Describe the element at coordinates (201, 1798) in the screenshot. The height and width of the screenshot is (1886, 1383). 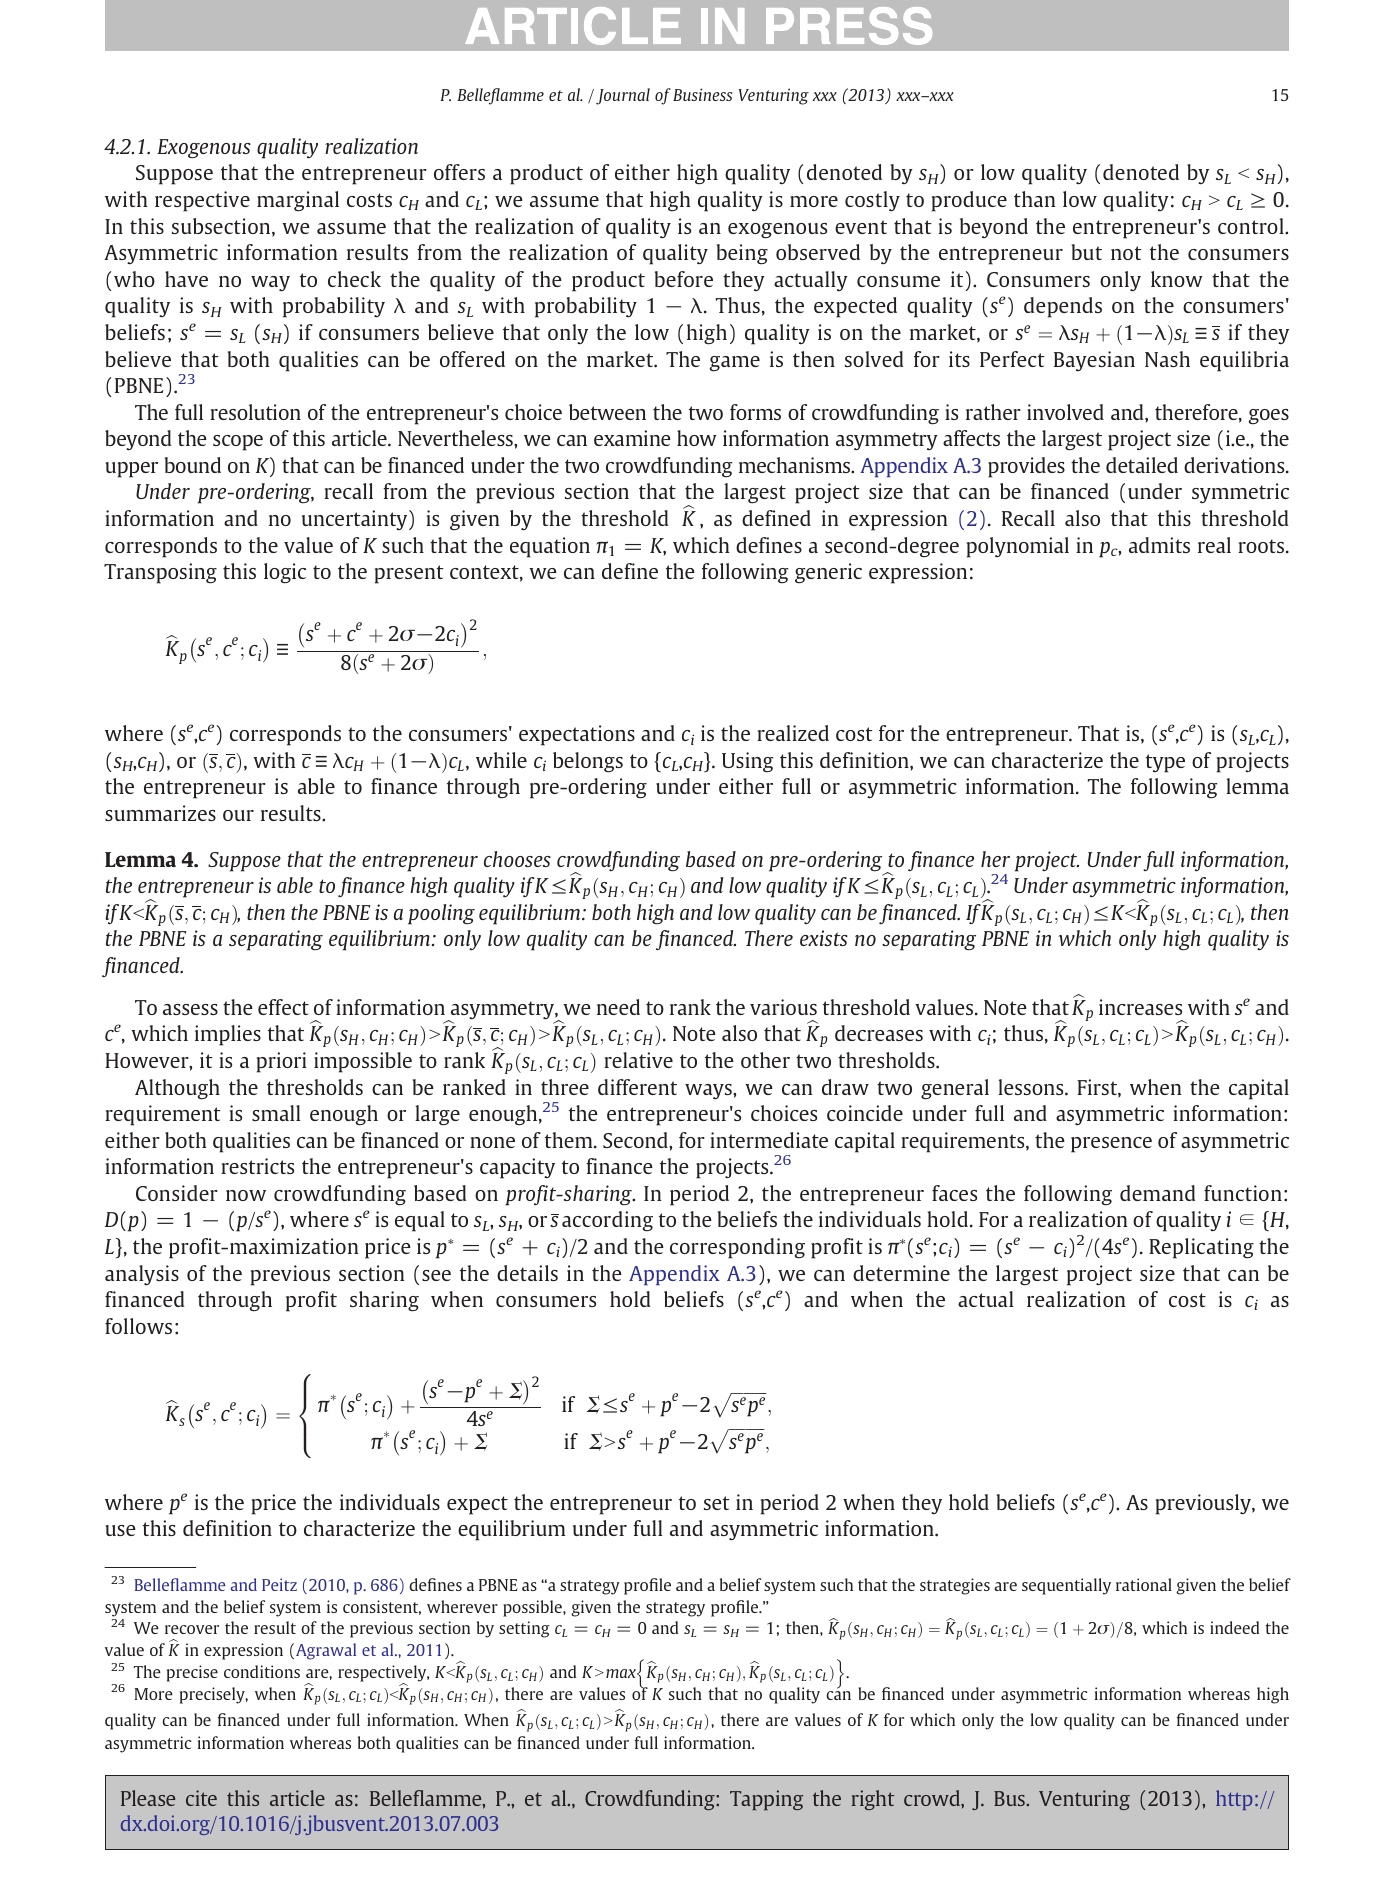
I see `cite` at that location.
